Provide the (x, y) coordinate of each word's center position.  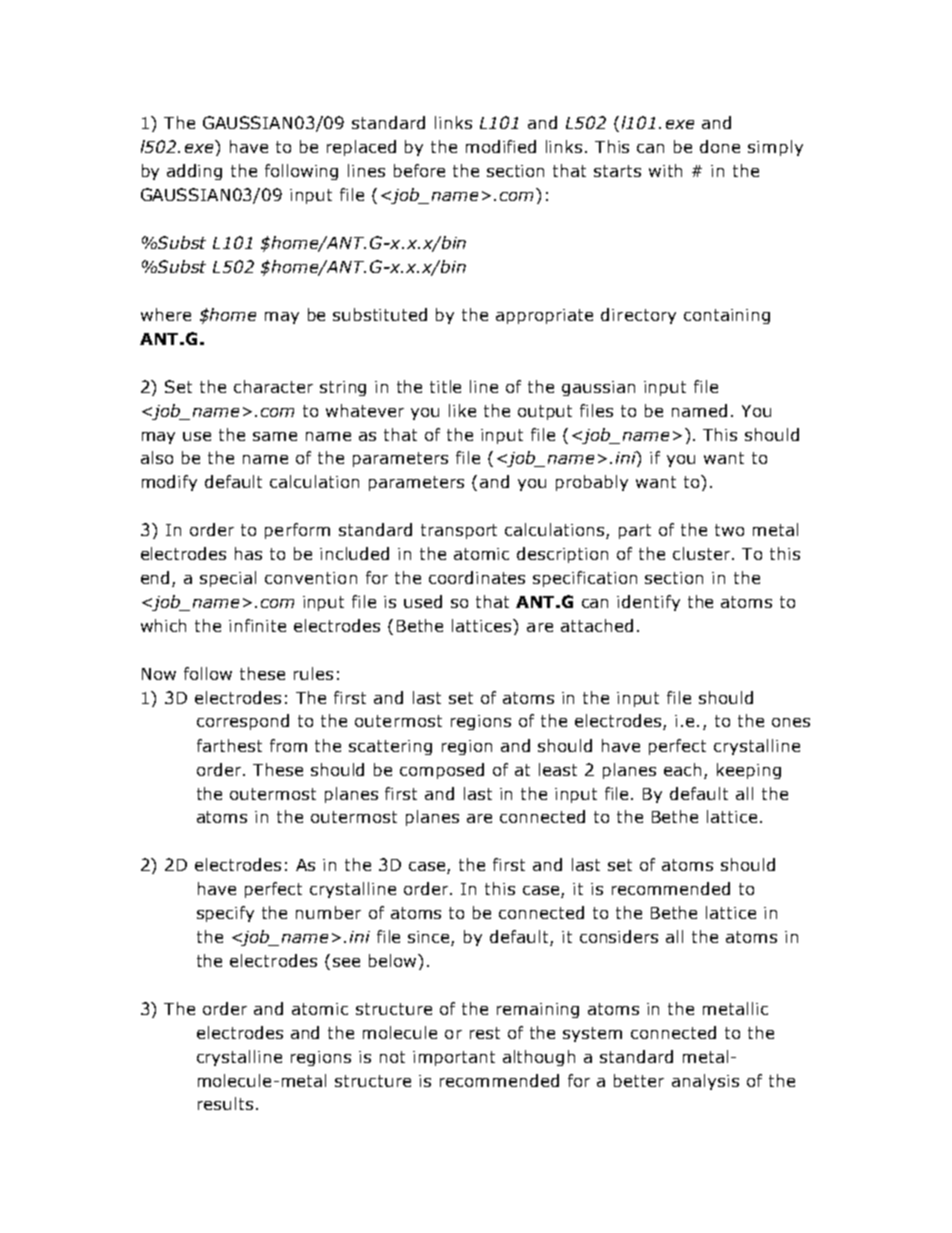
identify (648, 603)
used (423, 601)
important (454, 1058)
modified (501, 146)
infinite (257, 625)
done (720, 146)
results (225, 1103)
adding (194, 172)
